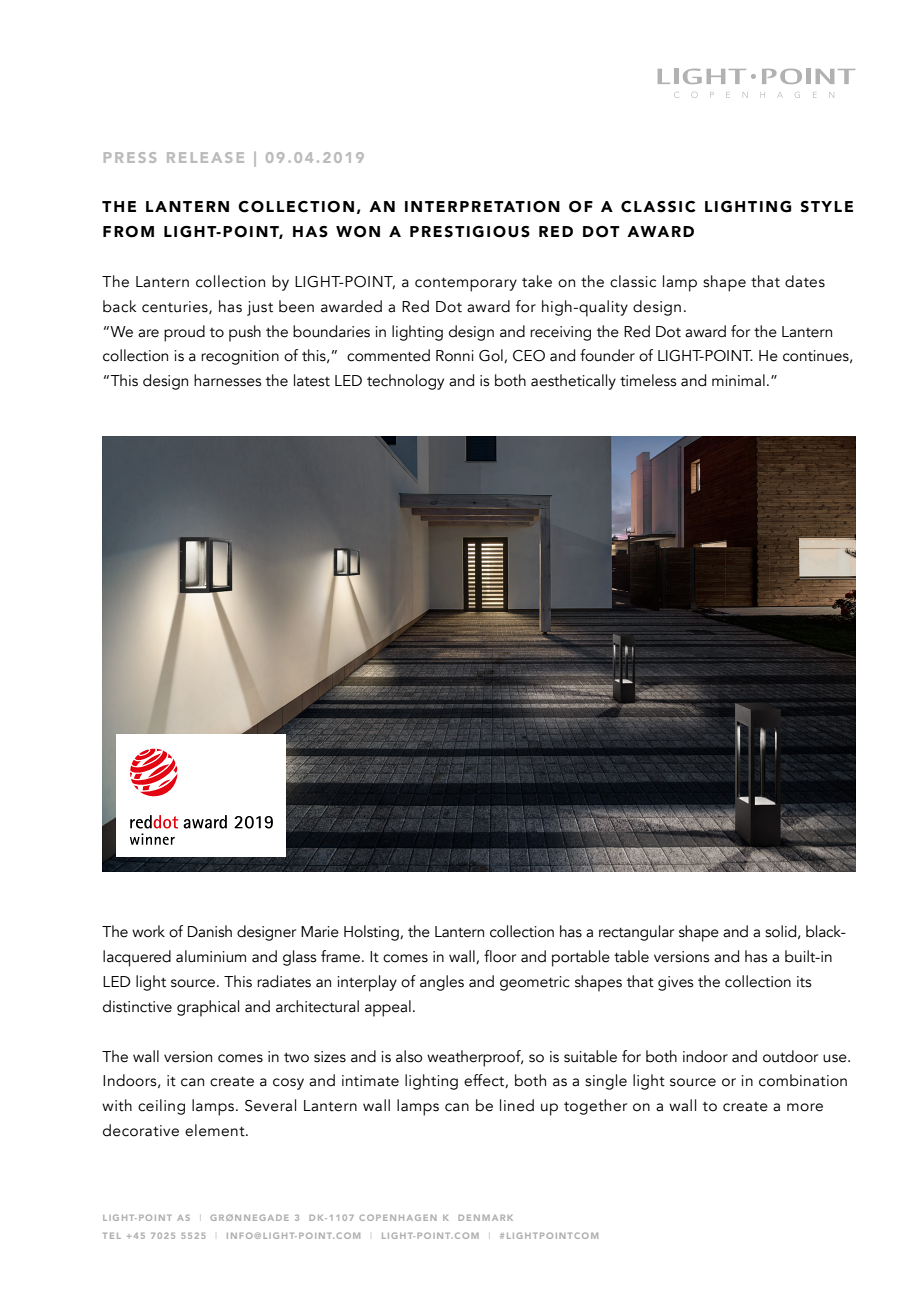  Describe the element at coordinates (161, 1107) in the screenshot. I see `ceiling` at that location.
